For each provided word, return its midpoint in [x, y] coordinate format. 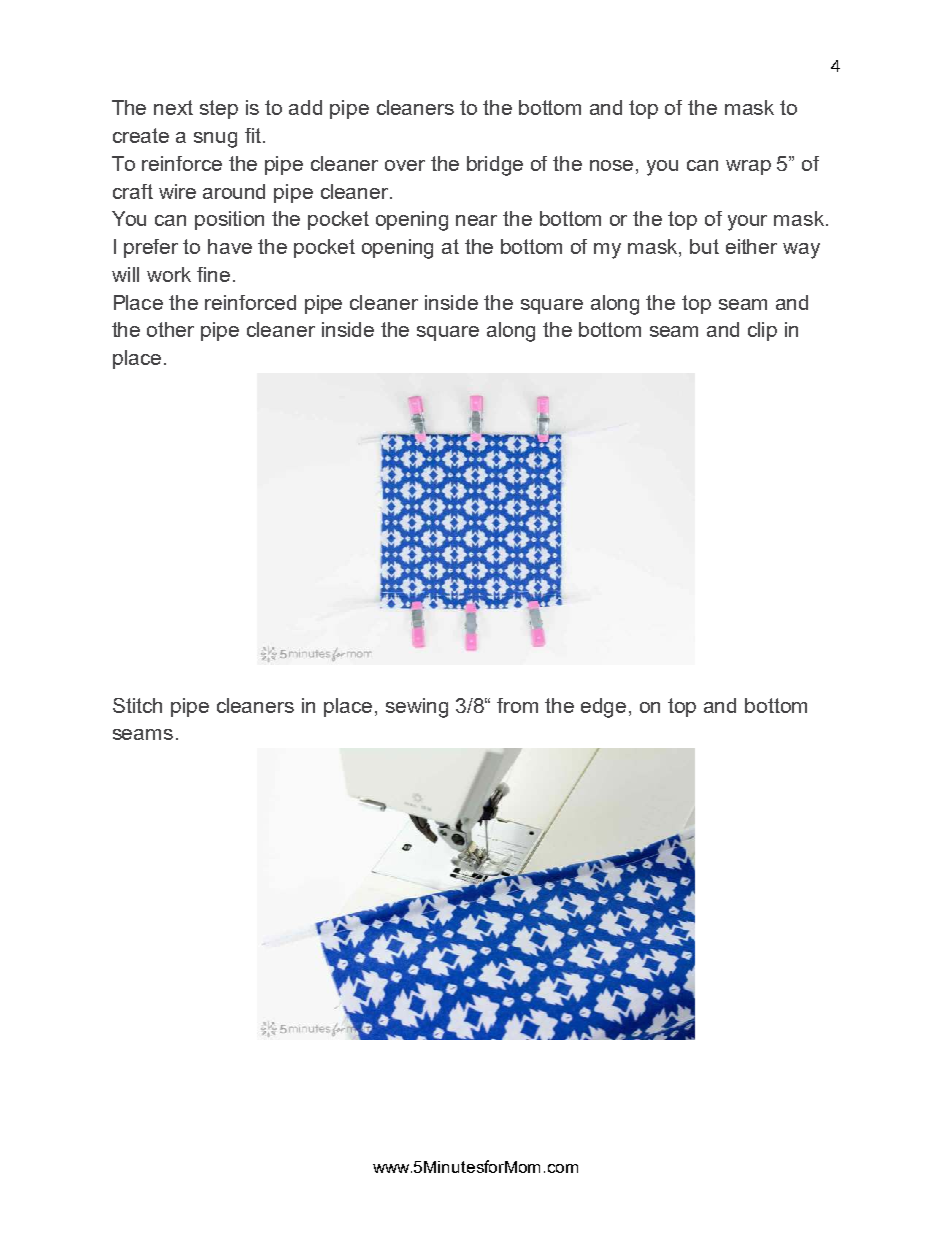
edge [603, 708]
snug [215, 140]
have [230, 246]
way [801, 251]
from [517, 705]
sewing [417, 708]
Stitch [137, 705]
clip [762, 331]
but [704, 246]
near [476, 220]
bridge [495, 166]
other [170, 329]
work [169, 274]
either [751, 246]
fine [213, 274]
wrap [748, 167]
